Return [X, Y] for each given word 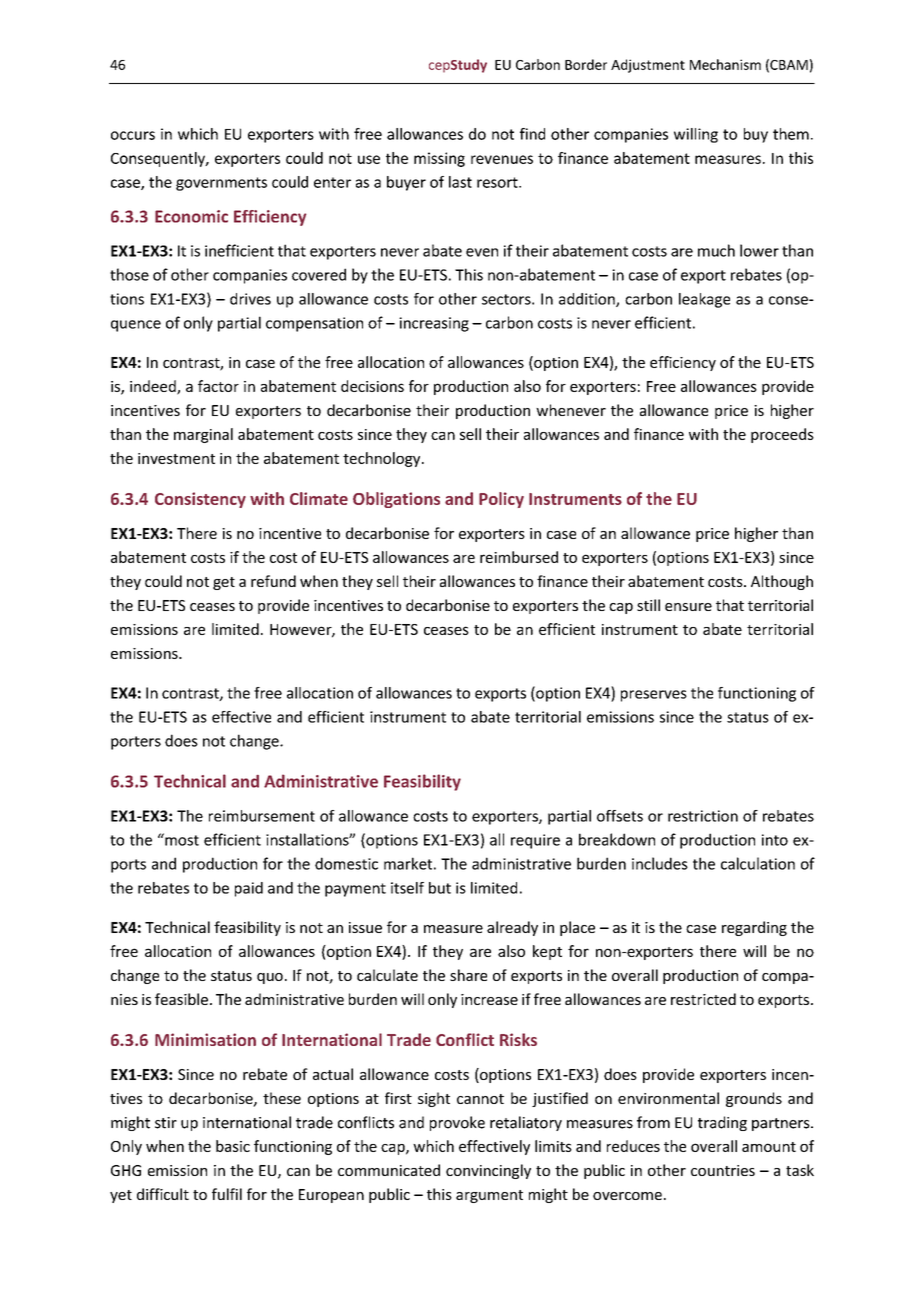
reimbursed [519, 557]
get [224, 583]
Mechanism [725, 64]
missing [439, 159]
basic [233, 1146]
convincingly [488, 1171]
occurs [133, 135]
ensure [688, 607]
